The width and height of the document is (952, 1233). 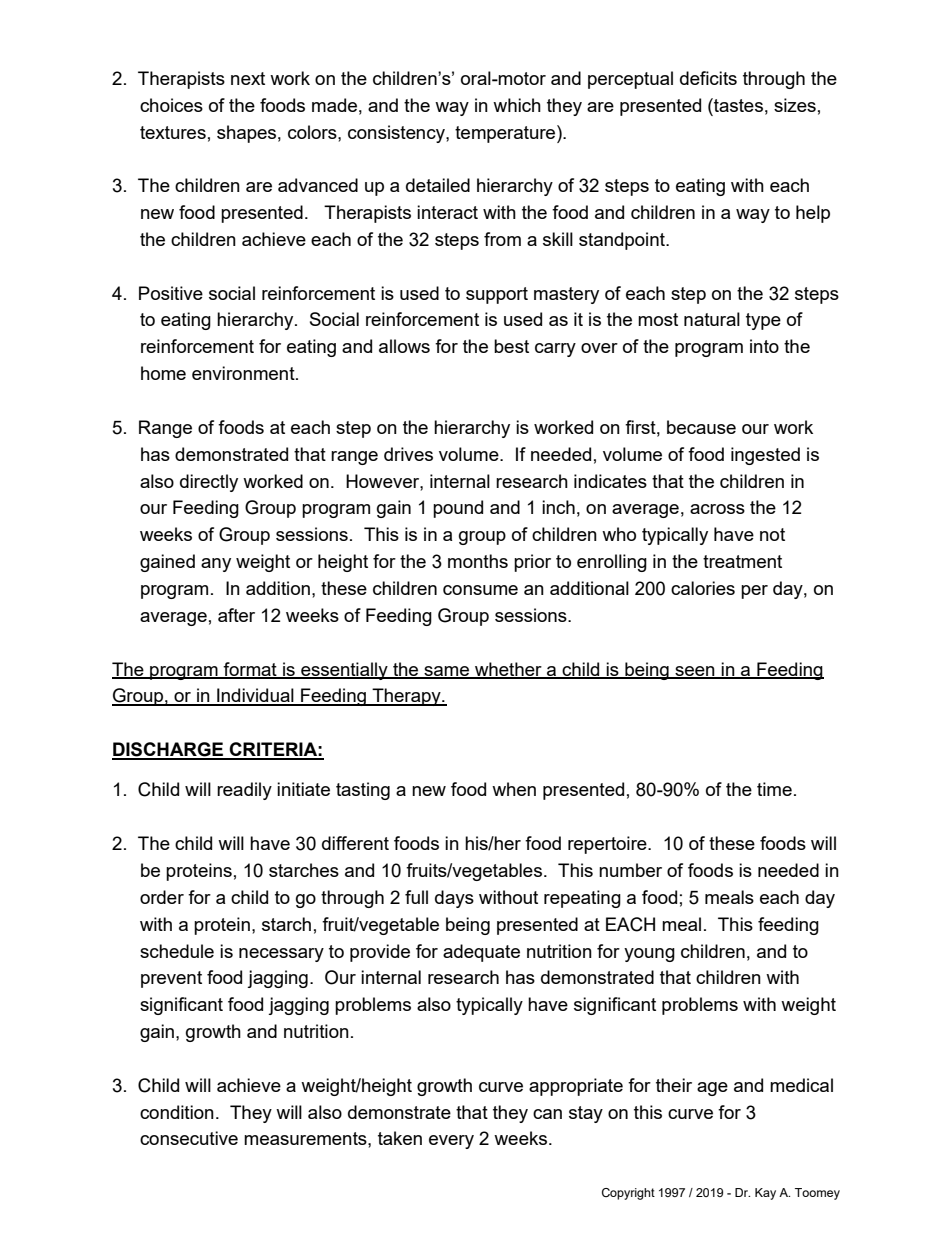 I want to click on tastes, so click(x=737, y=105).
